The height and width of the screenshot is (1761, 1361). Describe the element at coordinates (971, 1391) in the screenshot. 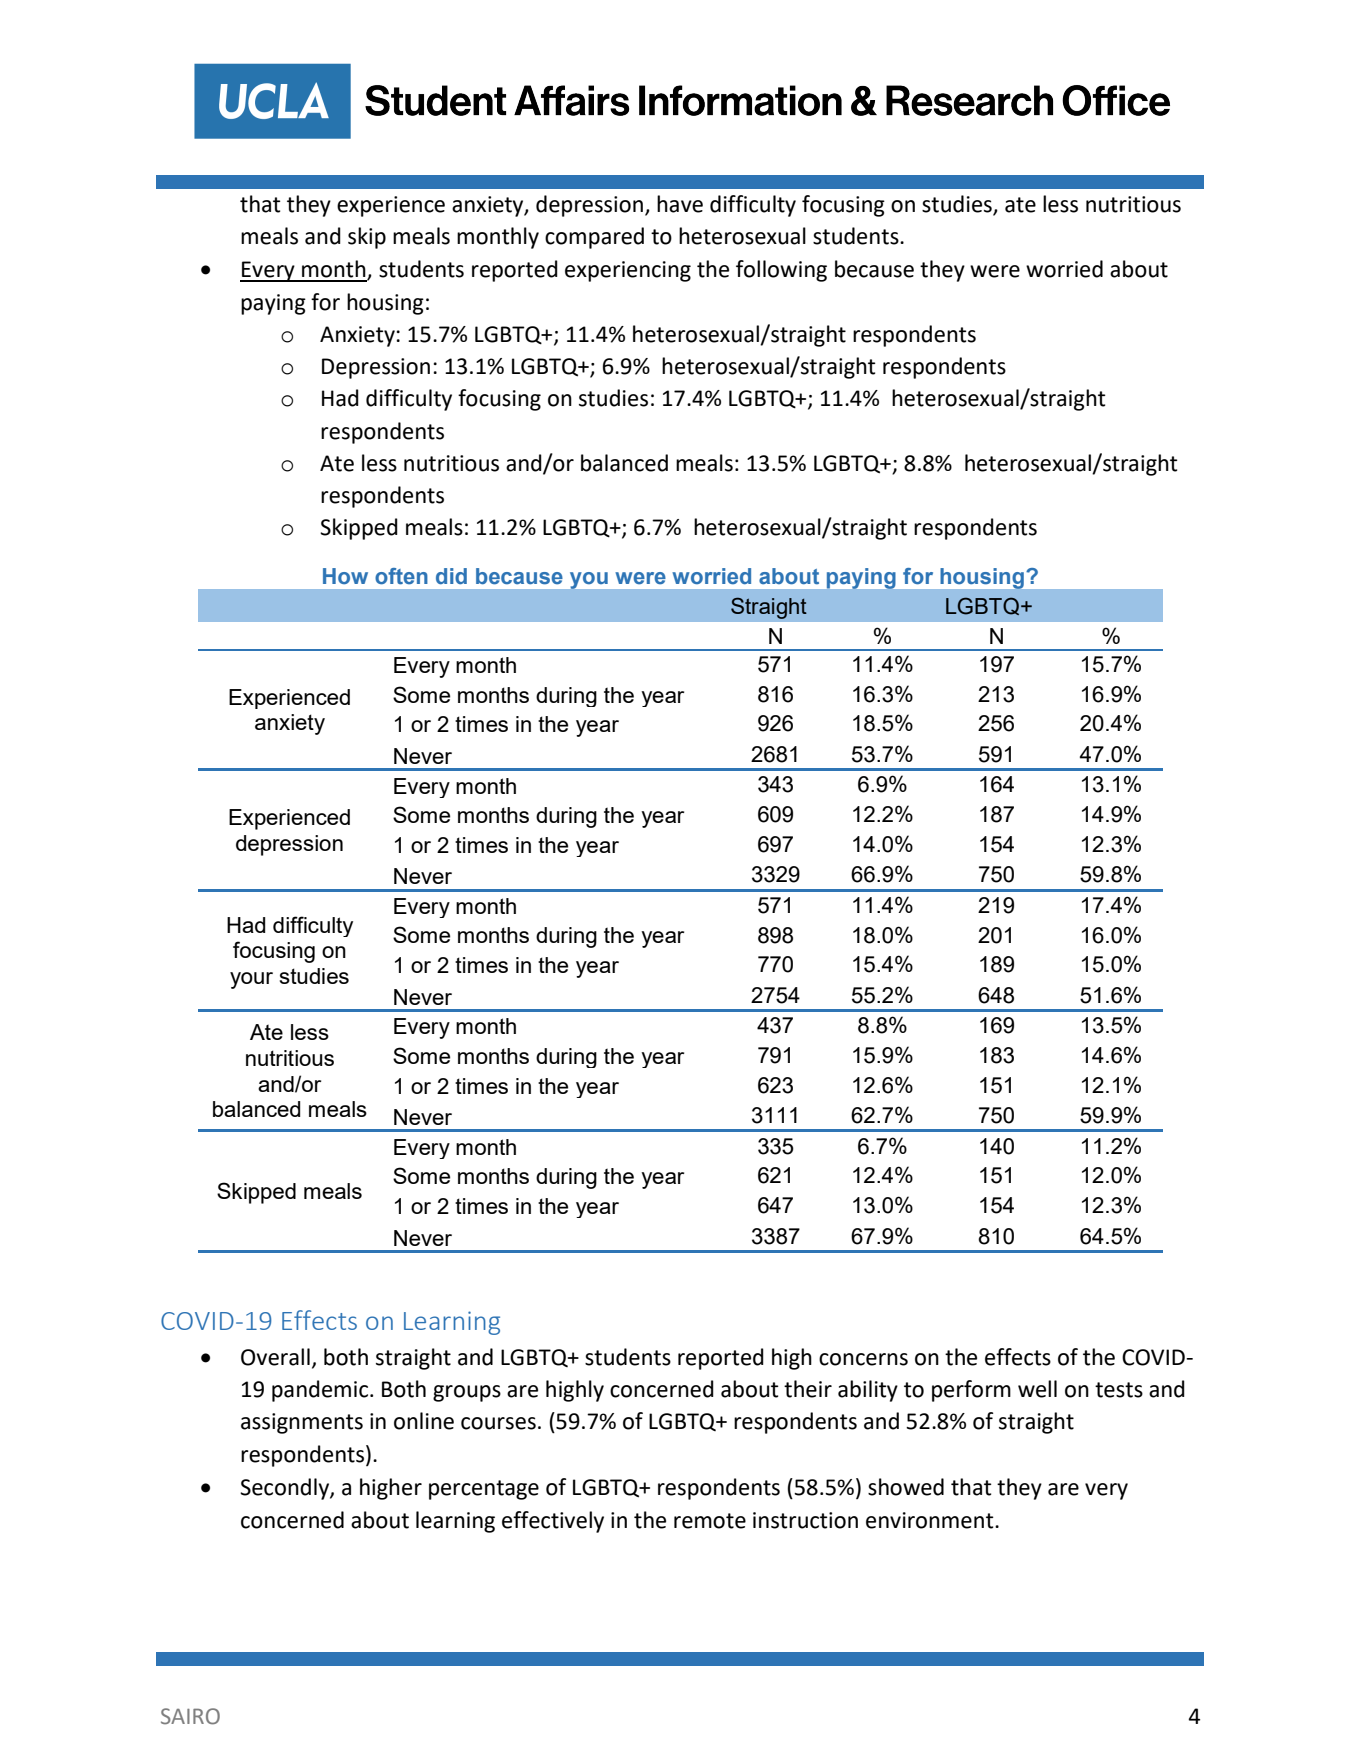

I see `perform` at that location.
